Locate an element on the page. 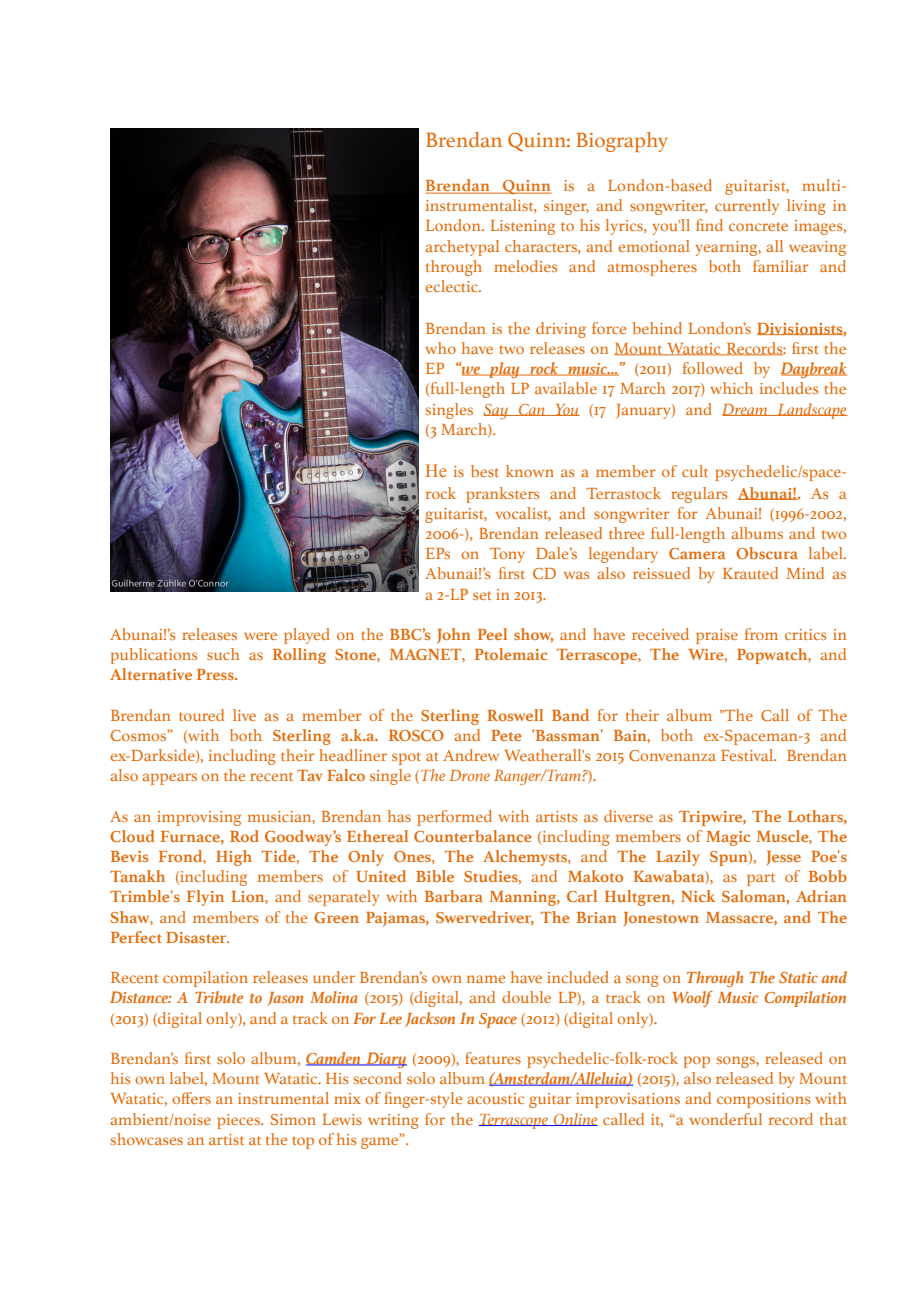  Peel is located at coordinates (492, 634).
